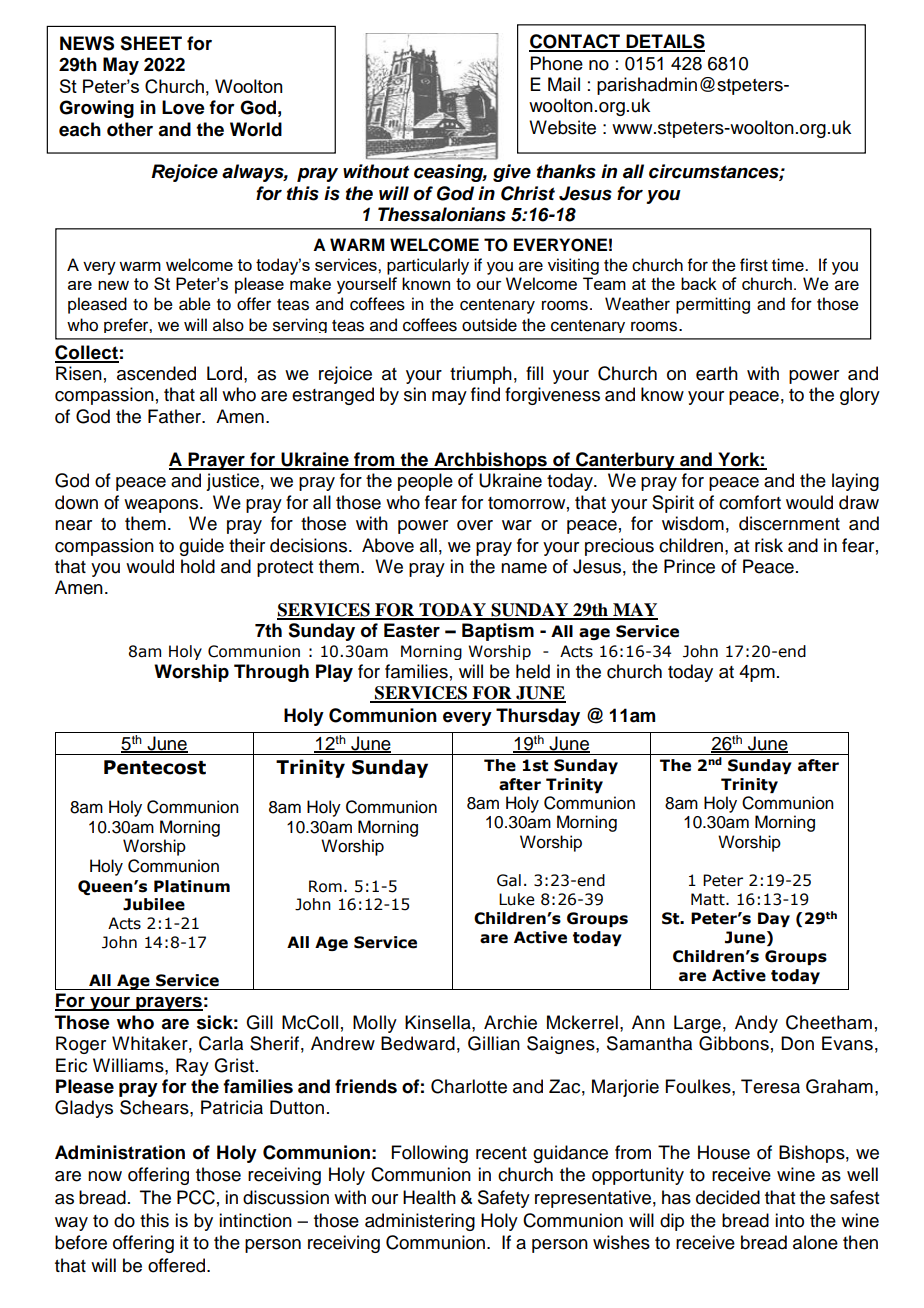 The height and width of the screenshot is (1308, 924). Describe the element at coordinates (709, 899) in the screenshot. I see `Matt` at that location.
